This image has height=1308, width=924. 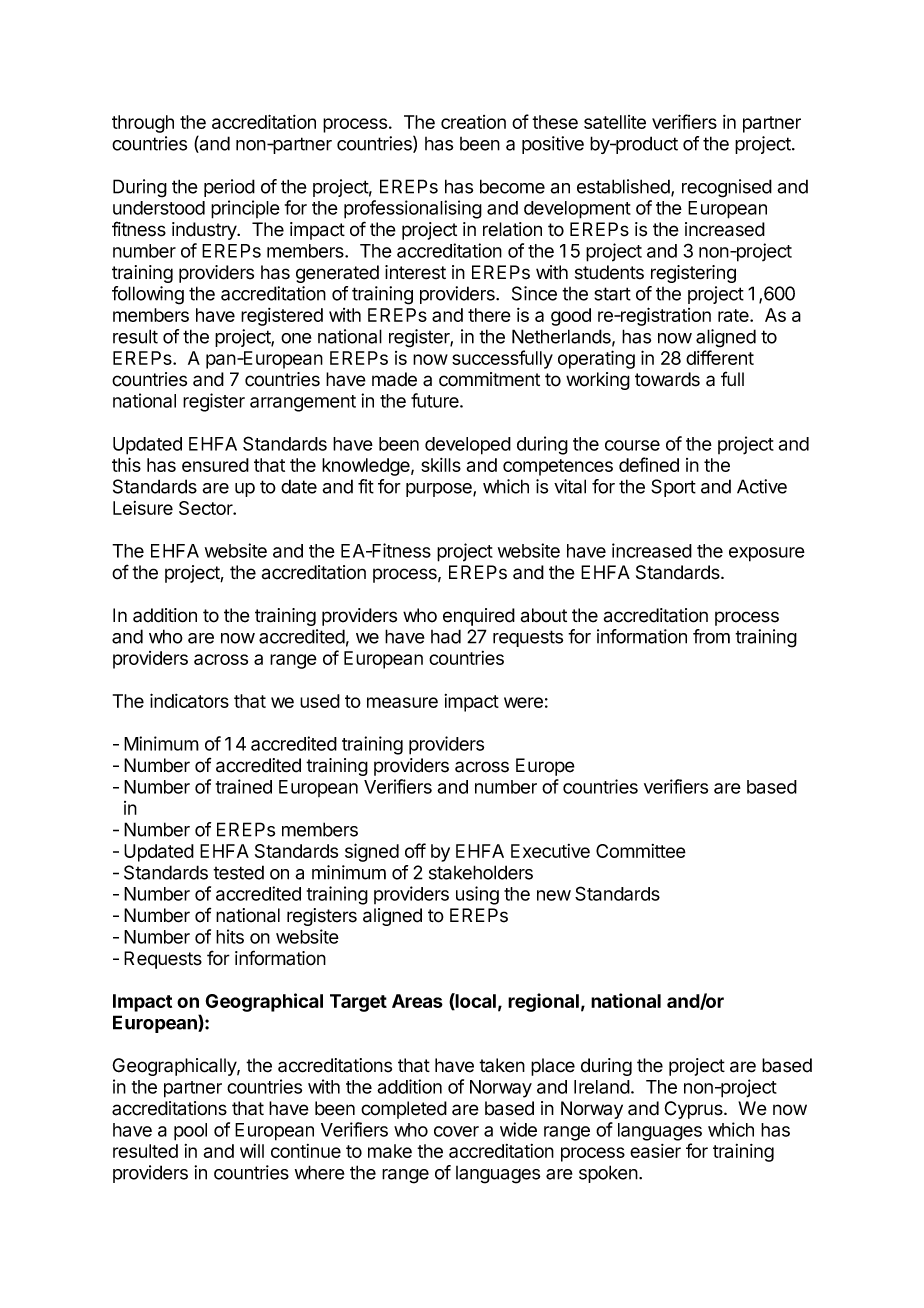 I want to click on towards, so click(x=667, y=379).
